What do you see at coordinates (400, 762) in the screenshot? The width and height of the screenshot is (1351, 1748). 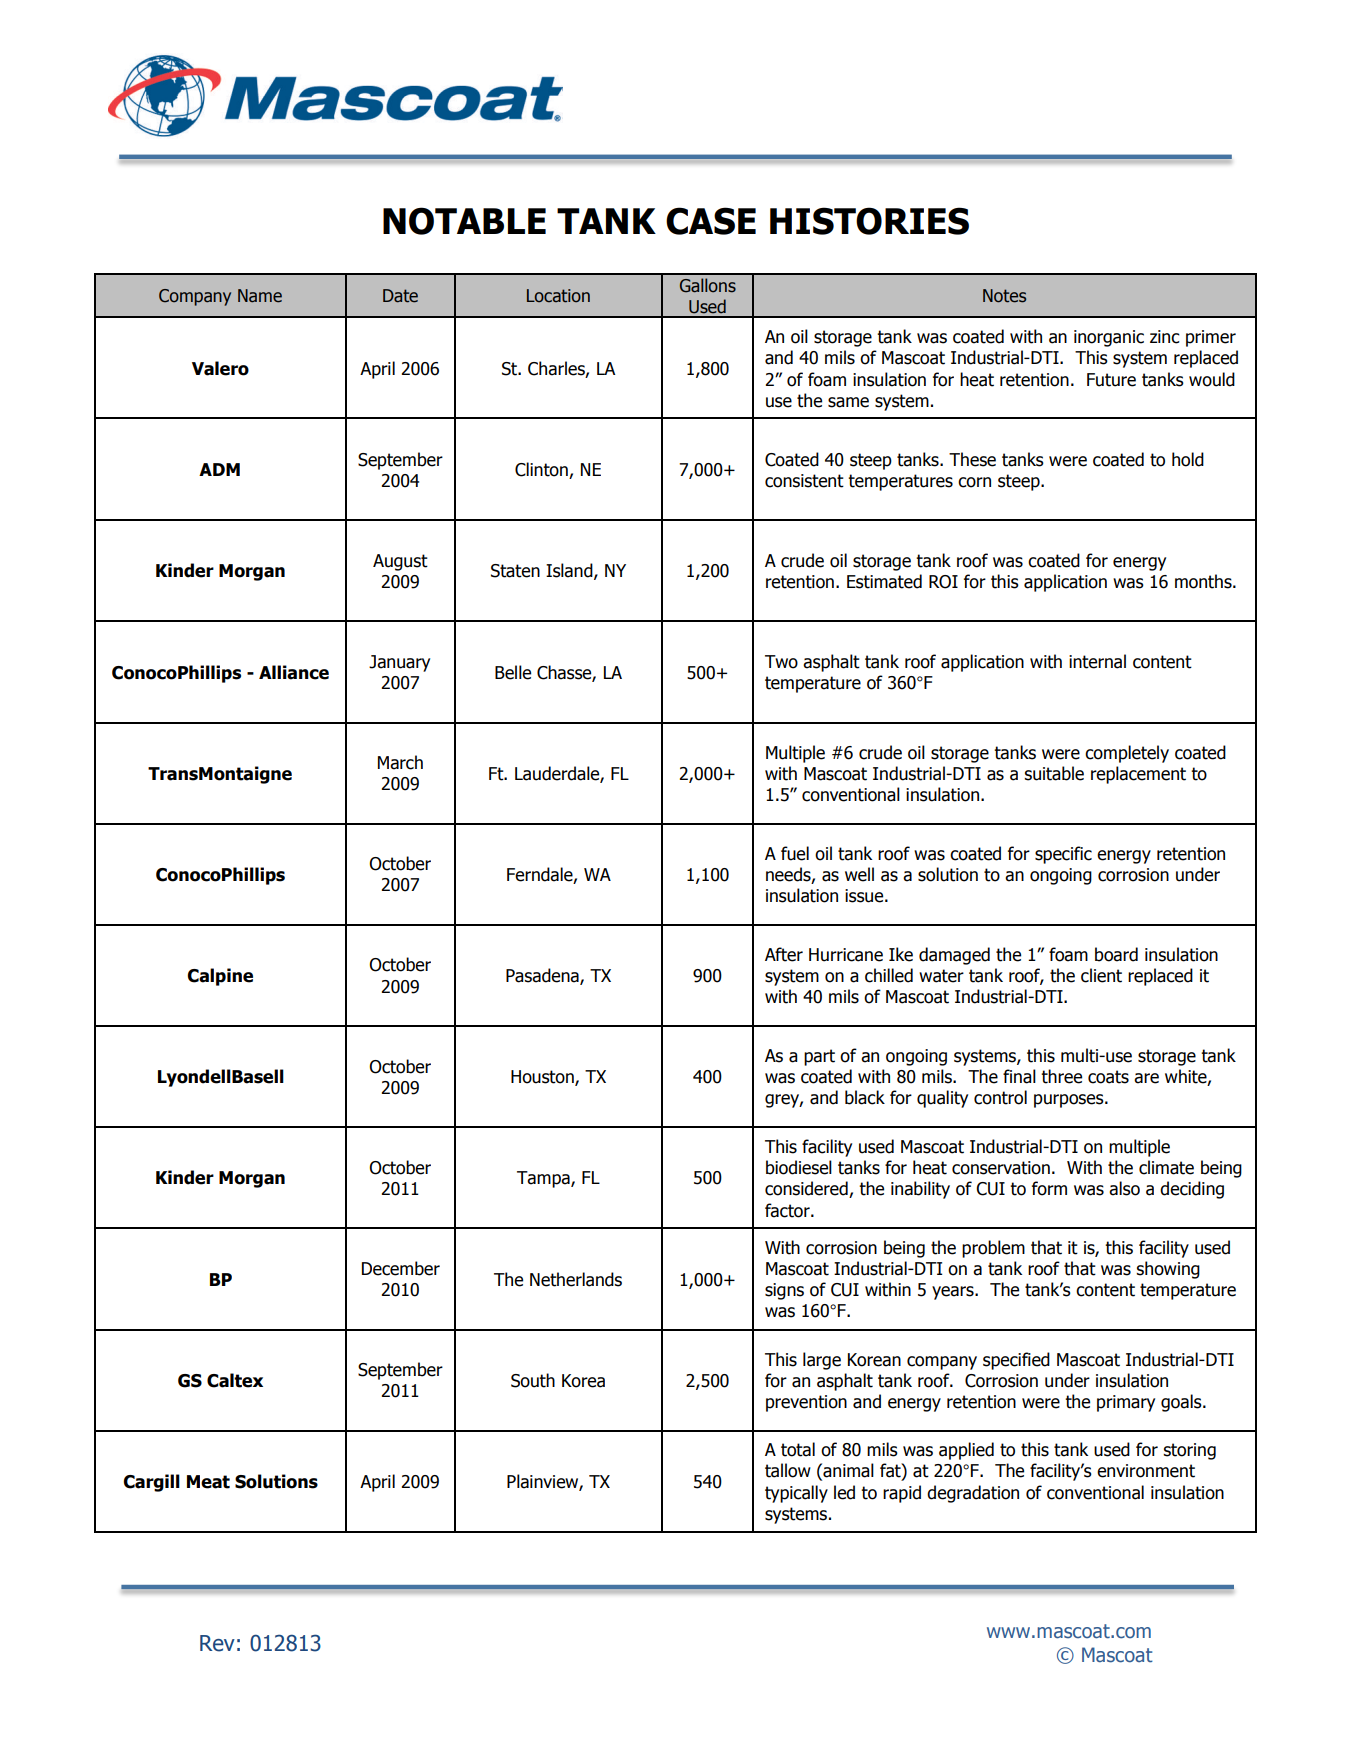 I see `March` at bounding box center [400, 762].
